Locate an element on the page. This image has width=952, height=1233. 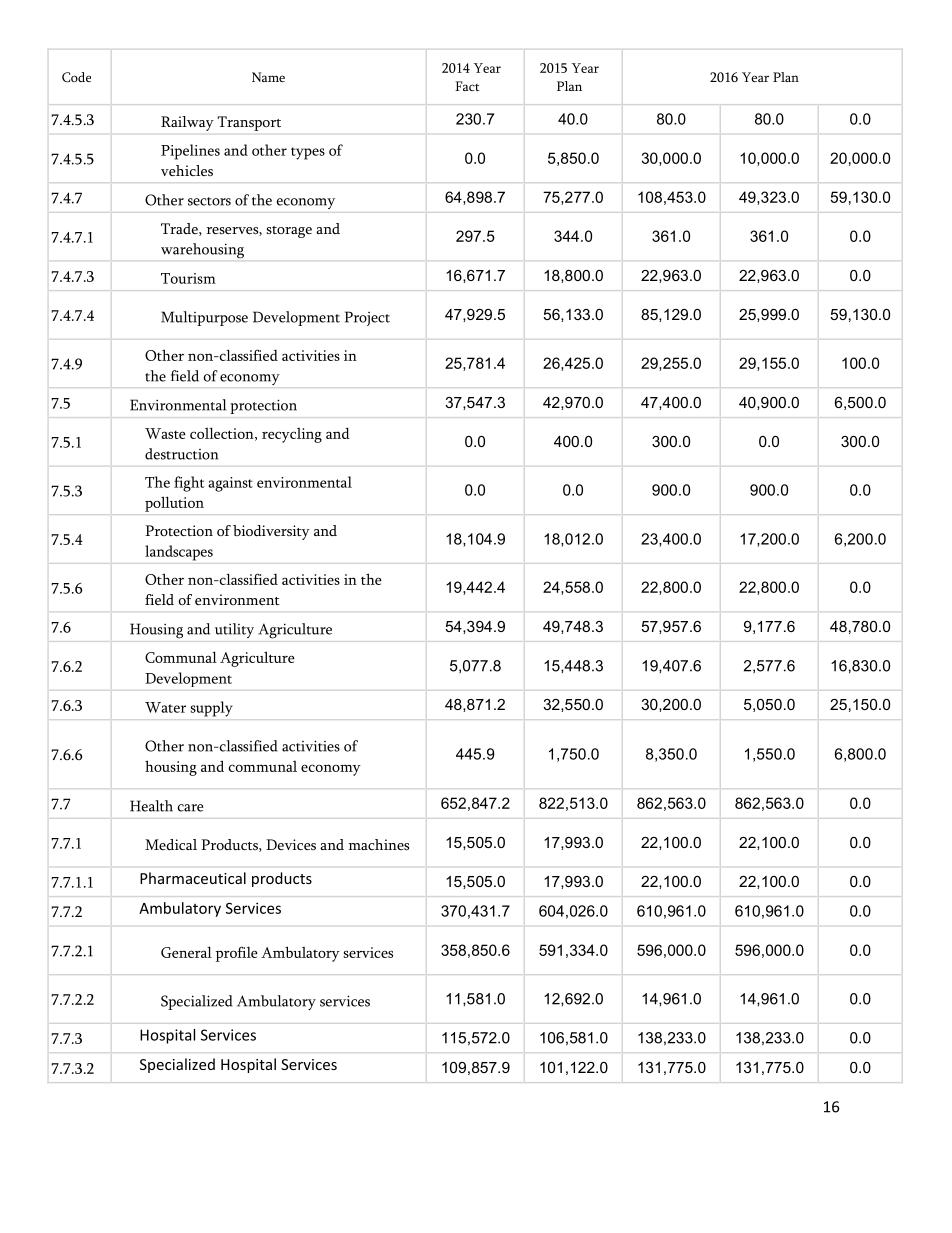
machines is located at coordinates (379, 844).
